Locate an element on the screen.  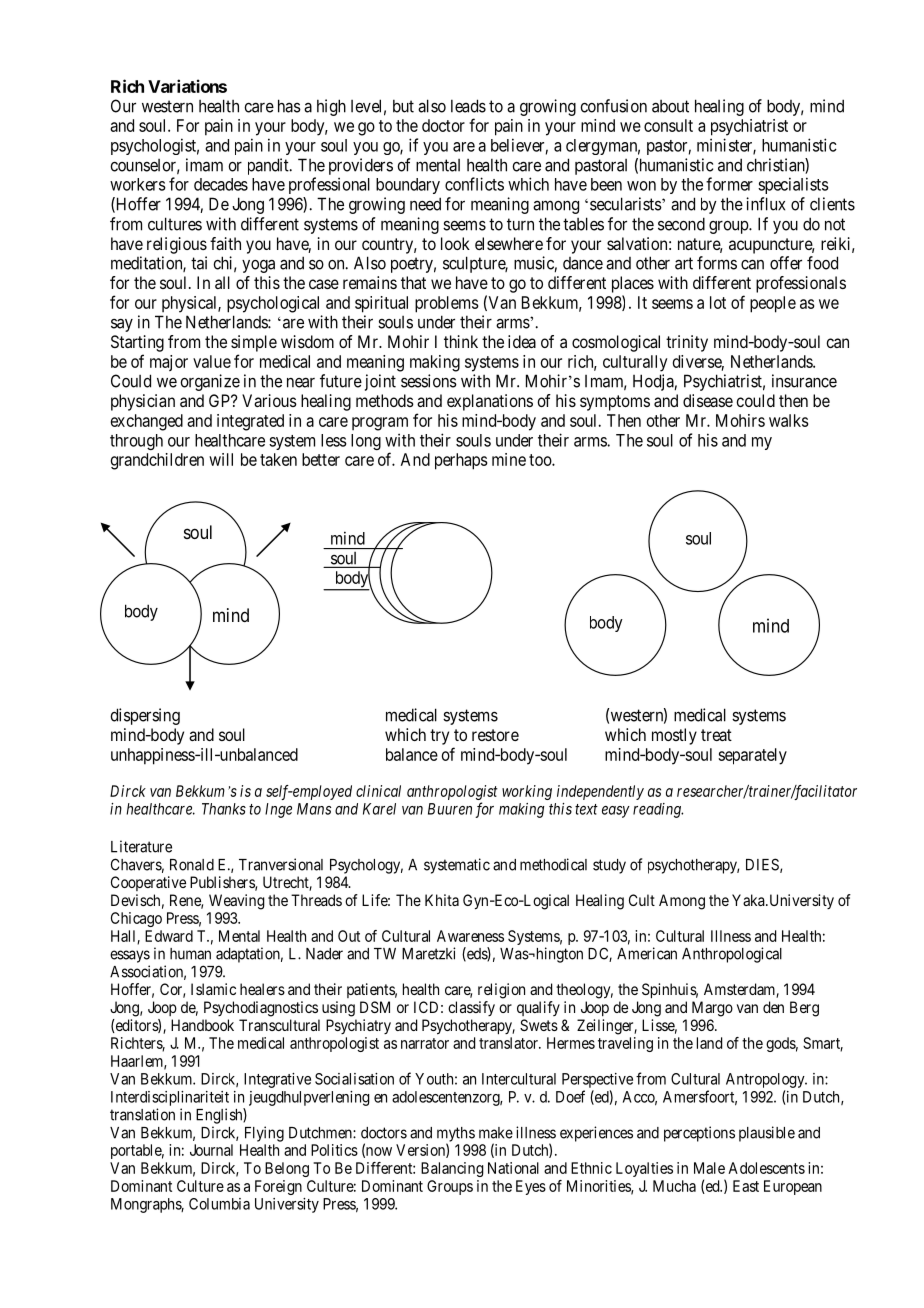
disease is located at coordinates (708, 400).
